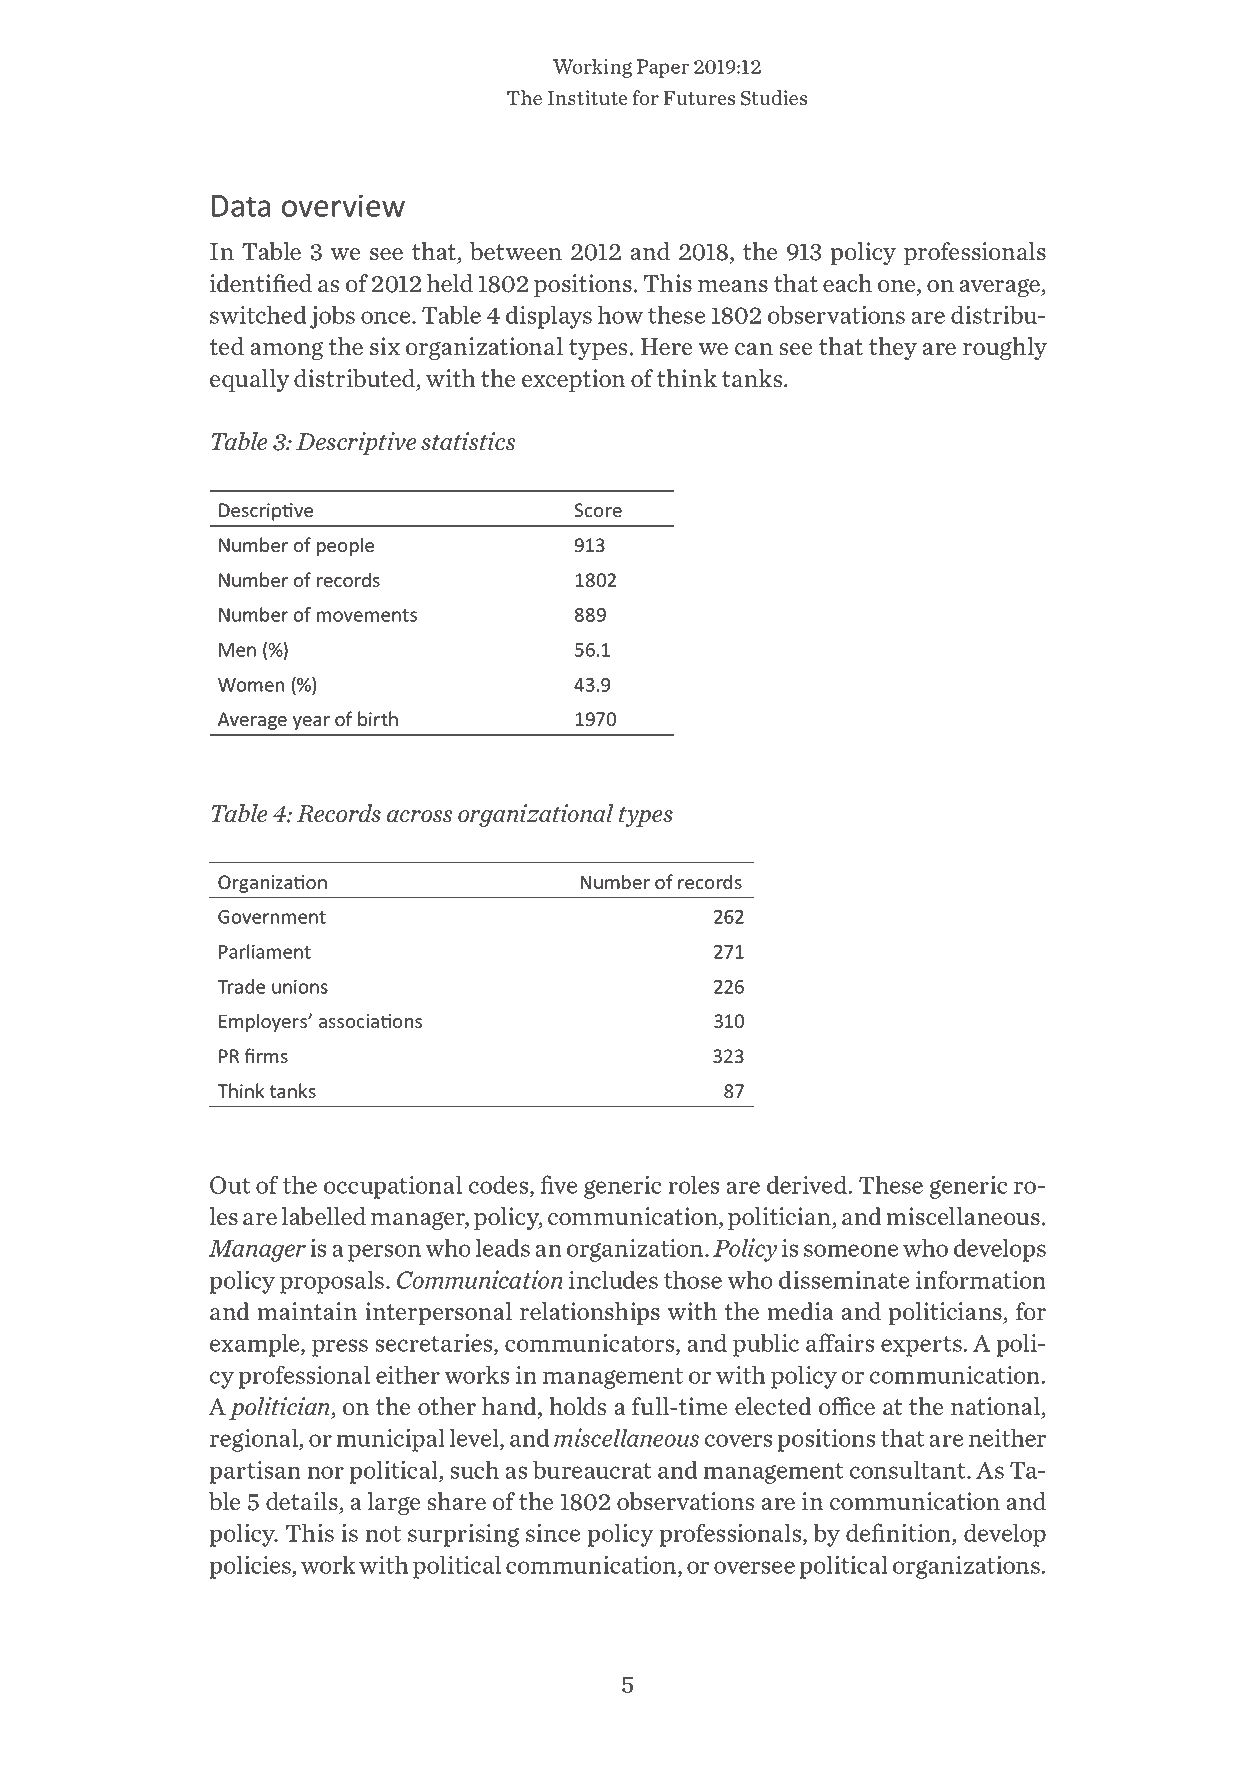  Describe the element at coordinates (345, 546) in the document. I see `people` at that location.
